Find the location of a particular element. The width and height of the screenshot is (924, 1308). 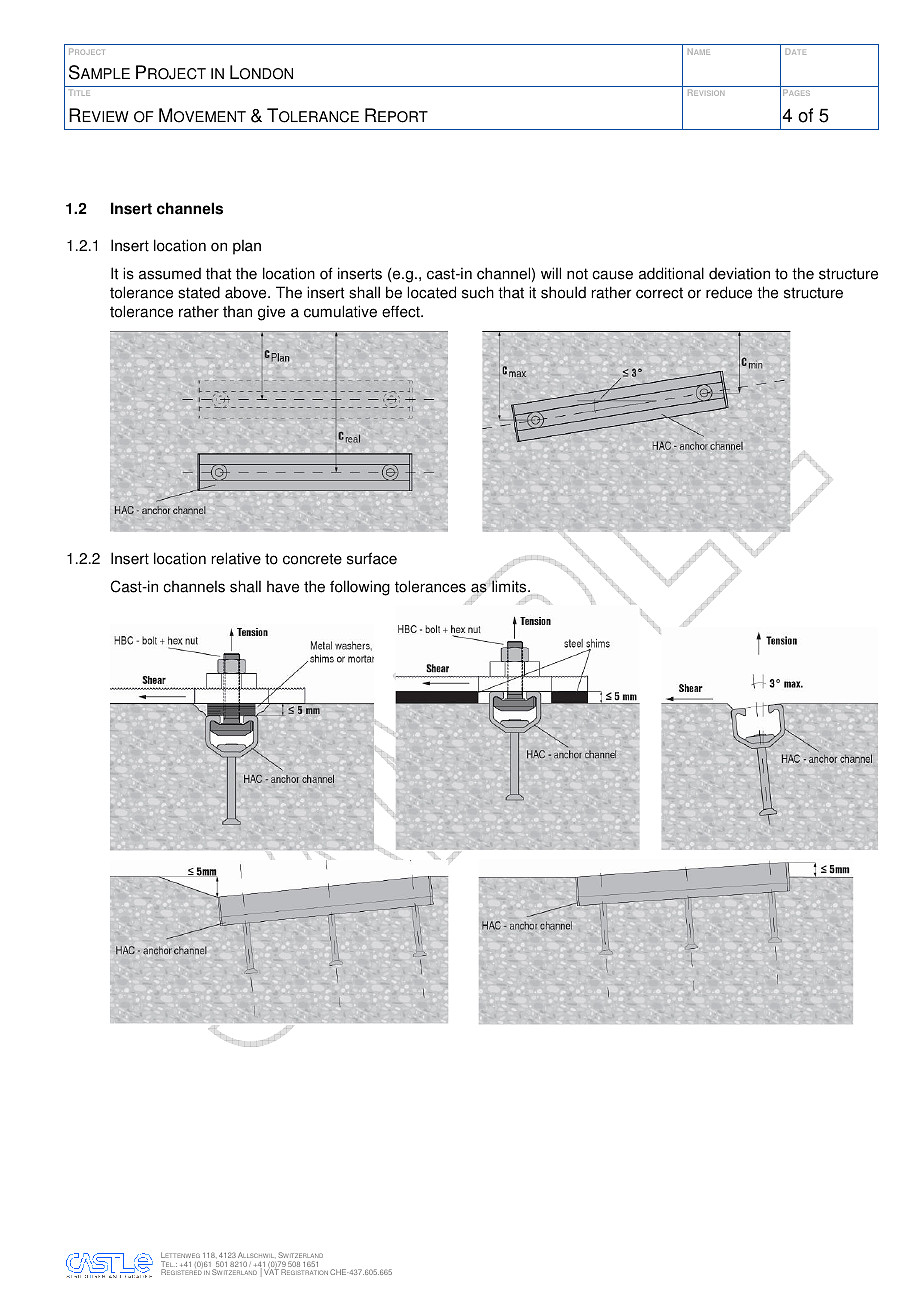

give is located at coordinates (271, 313).
